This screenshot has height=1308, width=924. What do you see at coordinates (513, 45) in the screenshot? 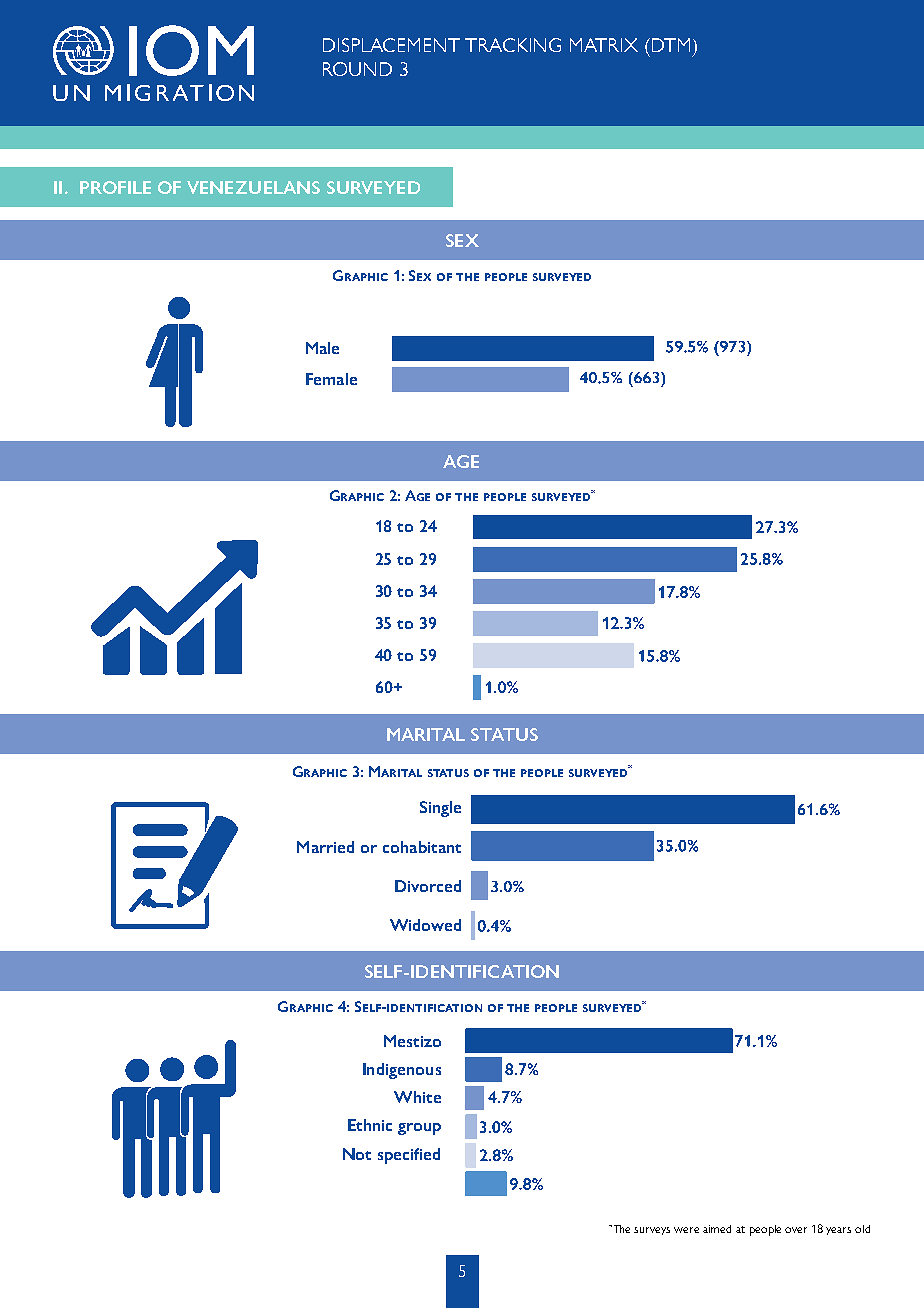
I see `TRACKING` at bounding box center [513, 45].
